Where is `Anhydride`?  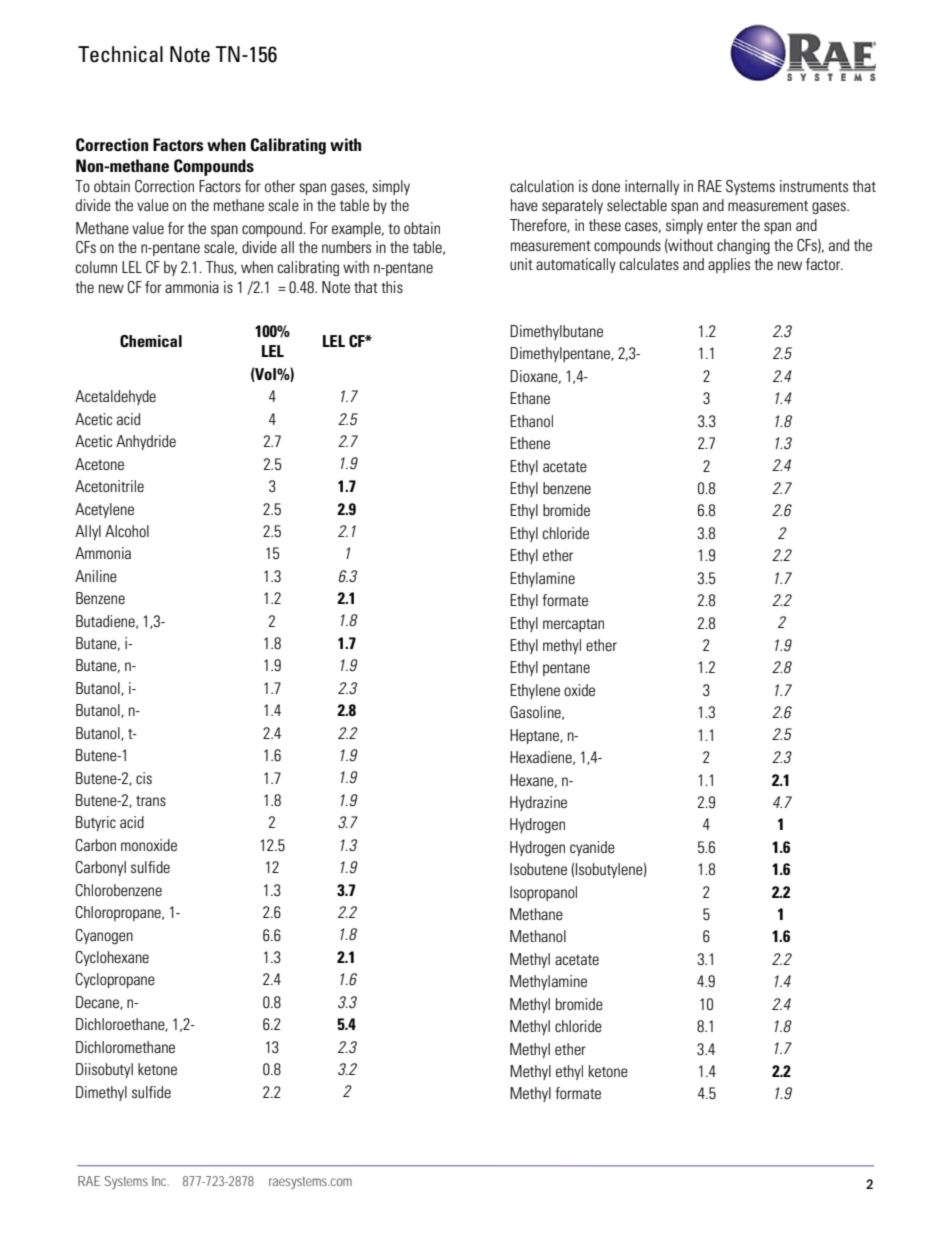
Anhydride is located at coordinates (146, 442).
